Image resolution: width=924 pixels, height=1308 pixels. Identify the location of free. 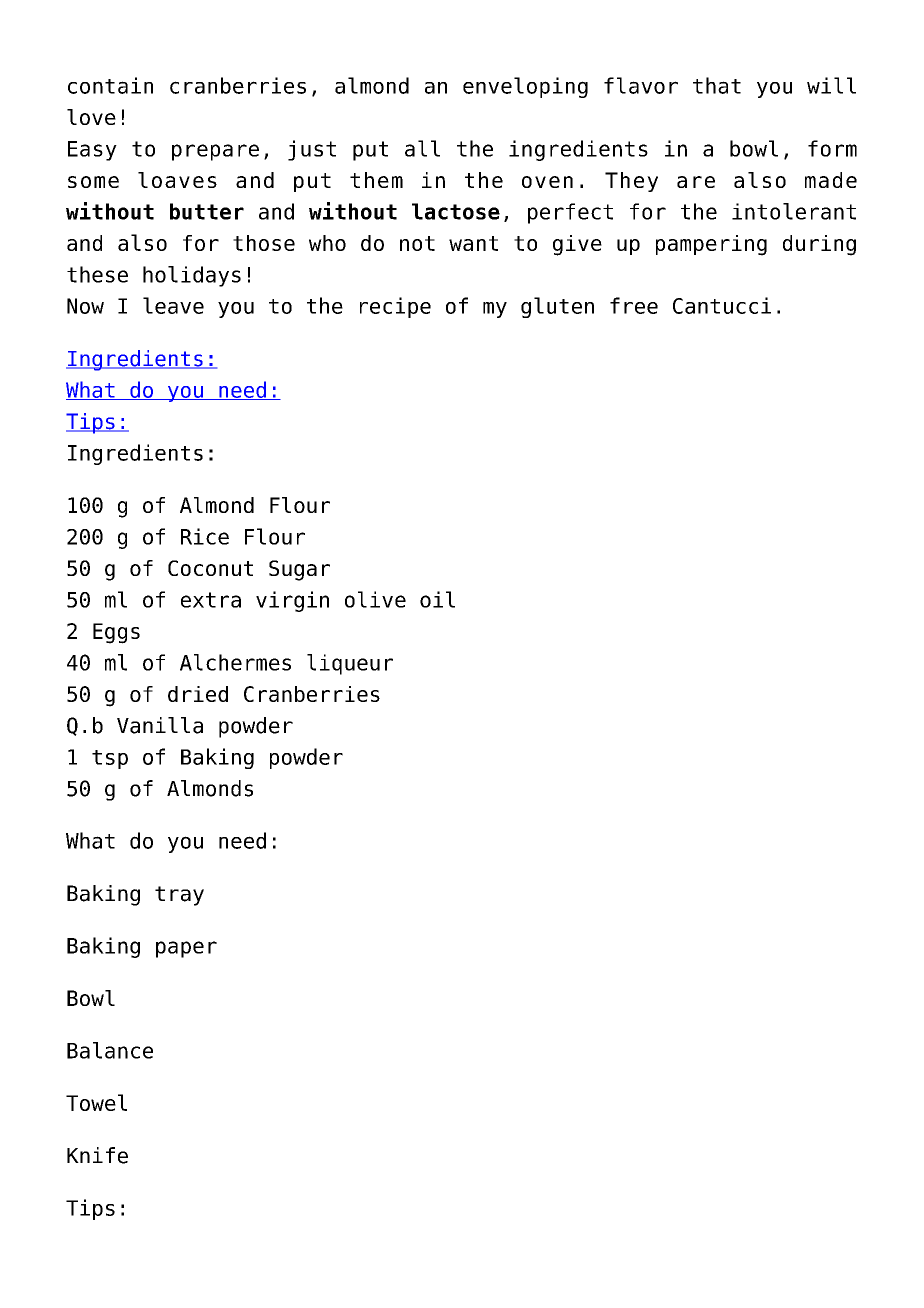
(634, 305).
